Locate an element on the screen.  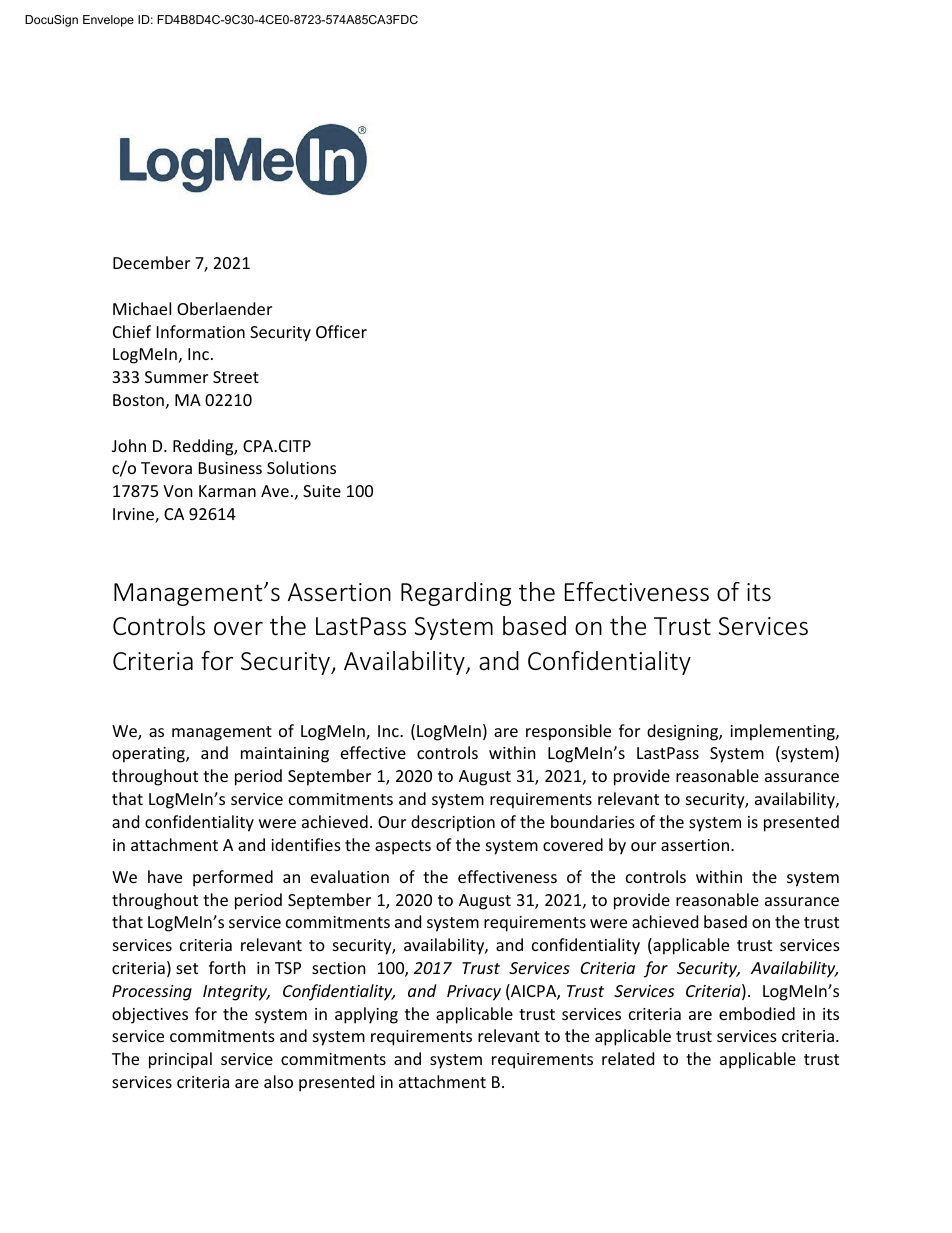
Officer is located at coordinates (341, 331).
